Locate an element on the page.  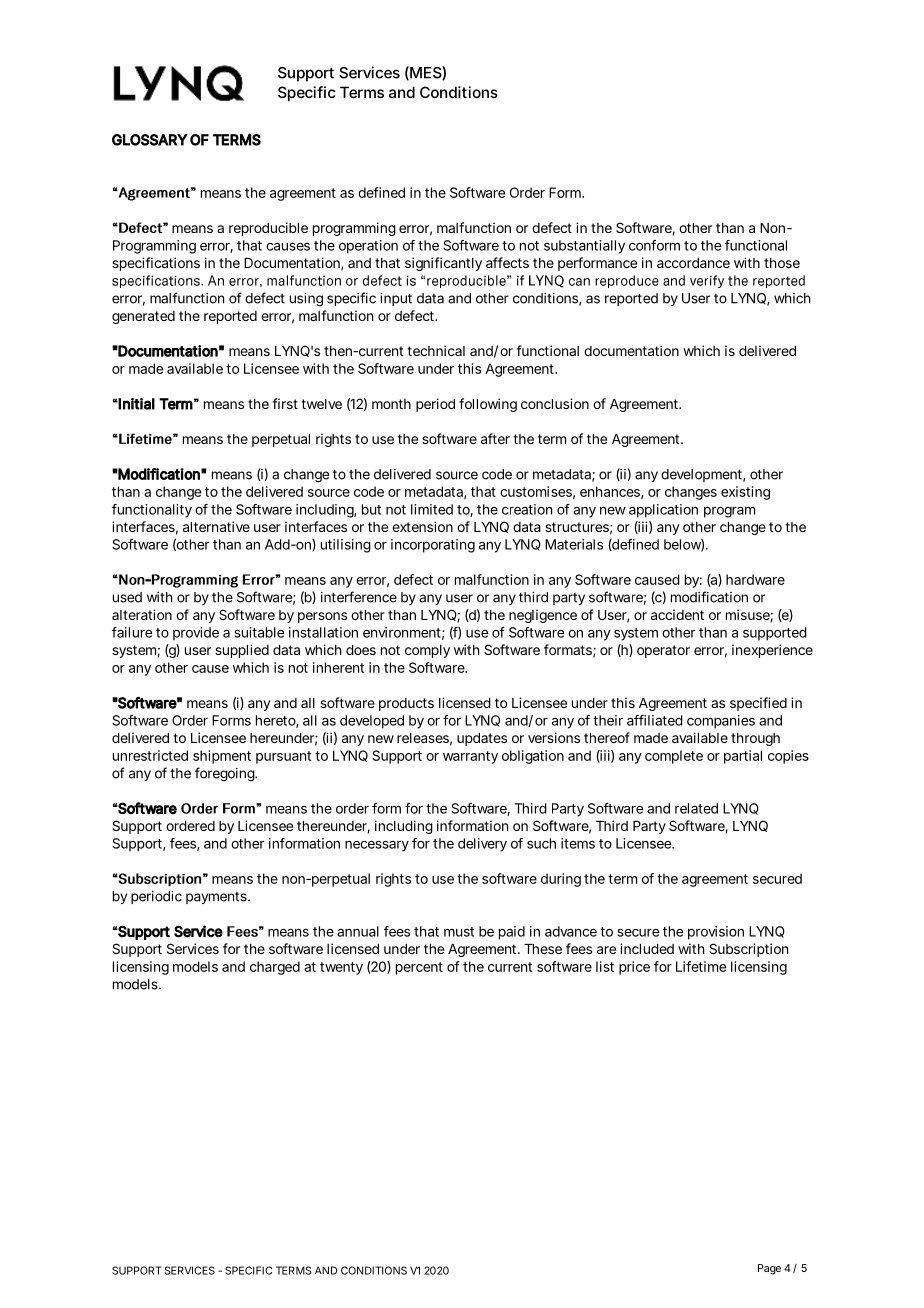
significantly is located at coordinates (443, 264).
